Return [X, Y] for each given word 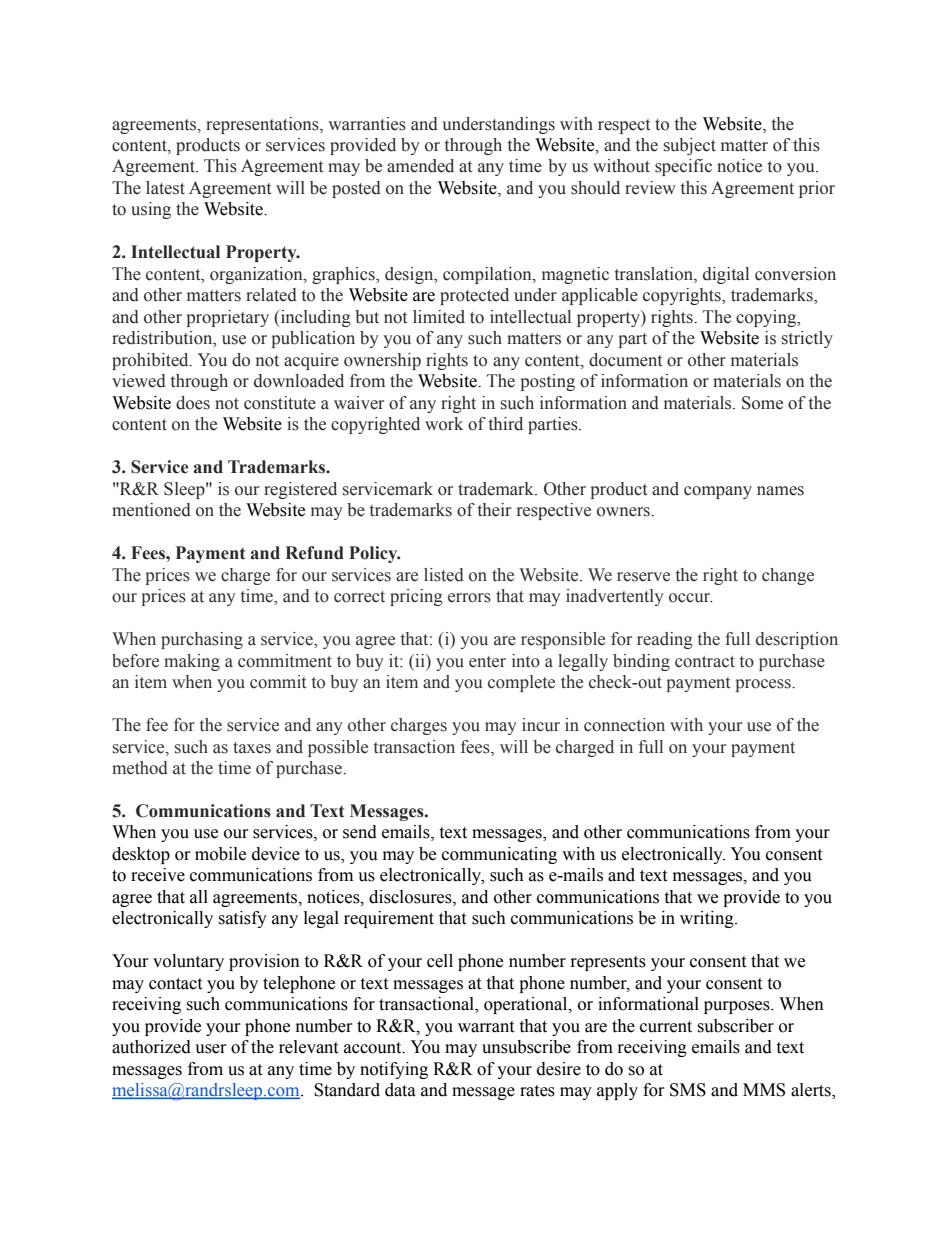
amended [420, 166]
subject [690, 146]
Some [762, 403]
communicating [499, 855]
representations [263, 125]
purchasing [202, 640]
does [193, 403]
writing [708, 919]
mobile [220, 854]
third [506, 424]
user [211, 1049]
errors [469, 598]
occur [690, 598]
